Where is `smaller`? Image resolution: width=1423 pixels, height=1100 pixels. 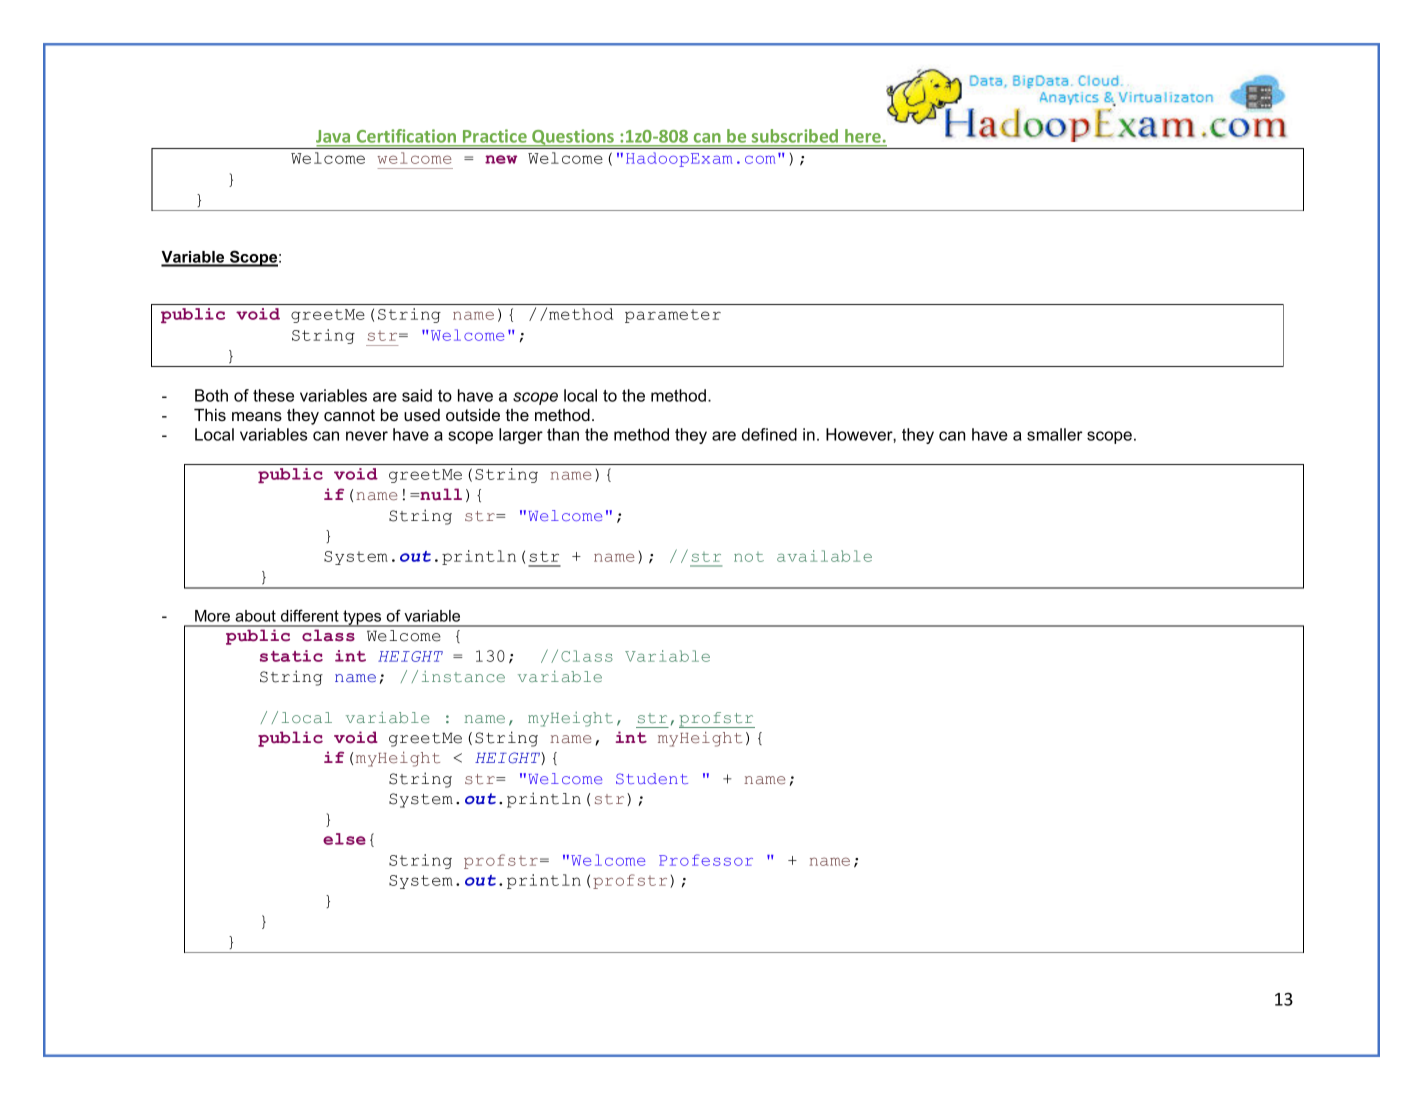 smaller is located at coordinates (1055, 434).
